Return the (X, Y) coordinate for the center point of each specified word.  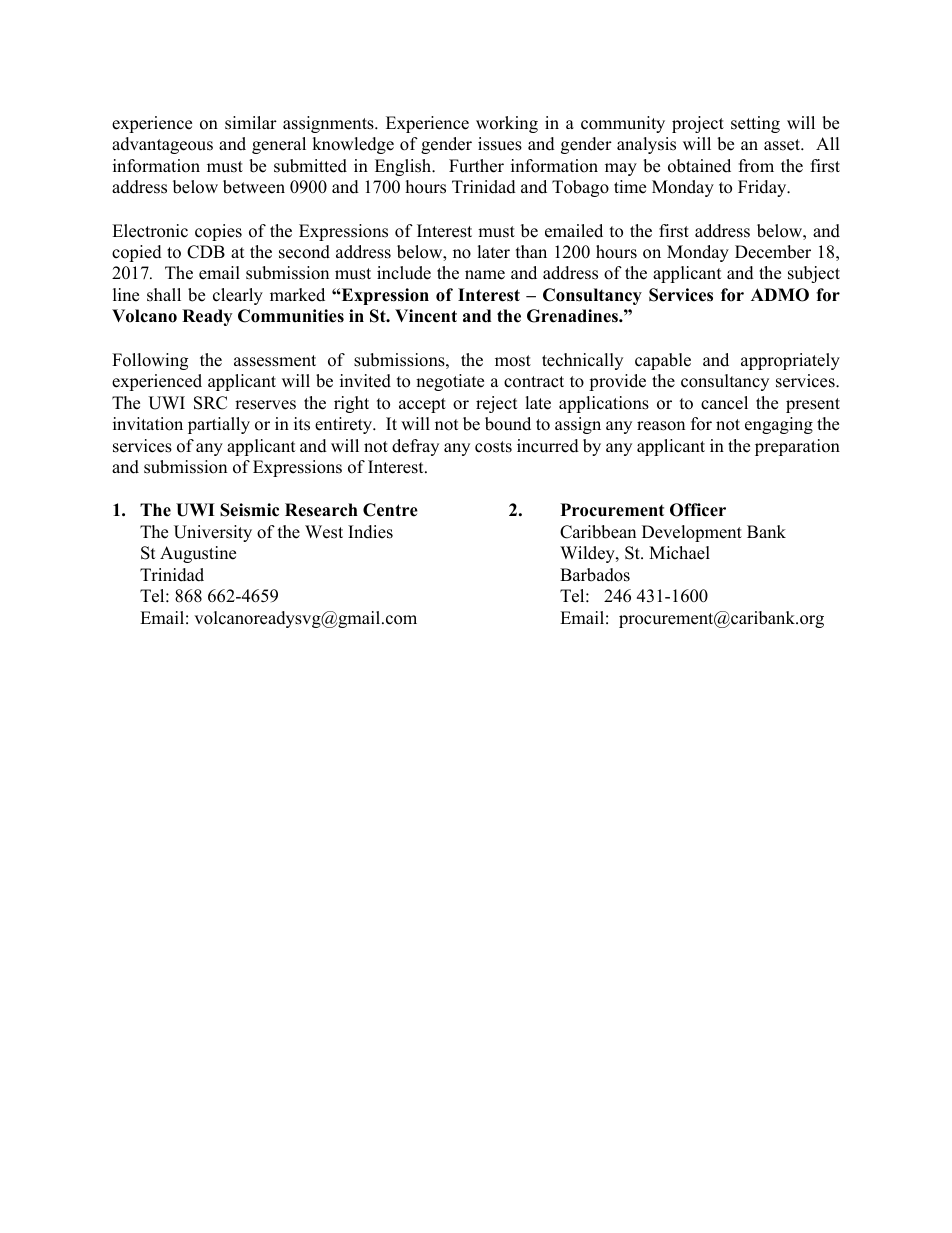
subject (814, 274)
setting (755, 124)
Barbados (595, 575)
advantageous (162, 145)
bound (508, 424)
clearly (238, 296)
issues (500, 144)
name (485, 275)
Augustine (198, 554)
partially (219, 425)
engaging (779, 425)
